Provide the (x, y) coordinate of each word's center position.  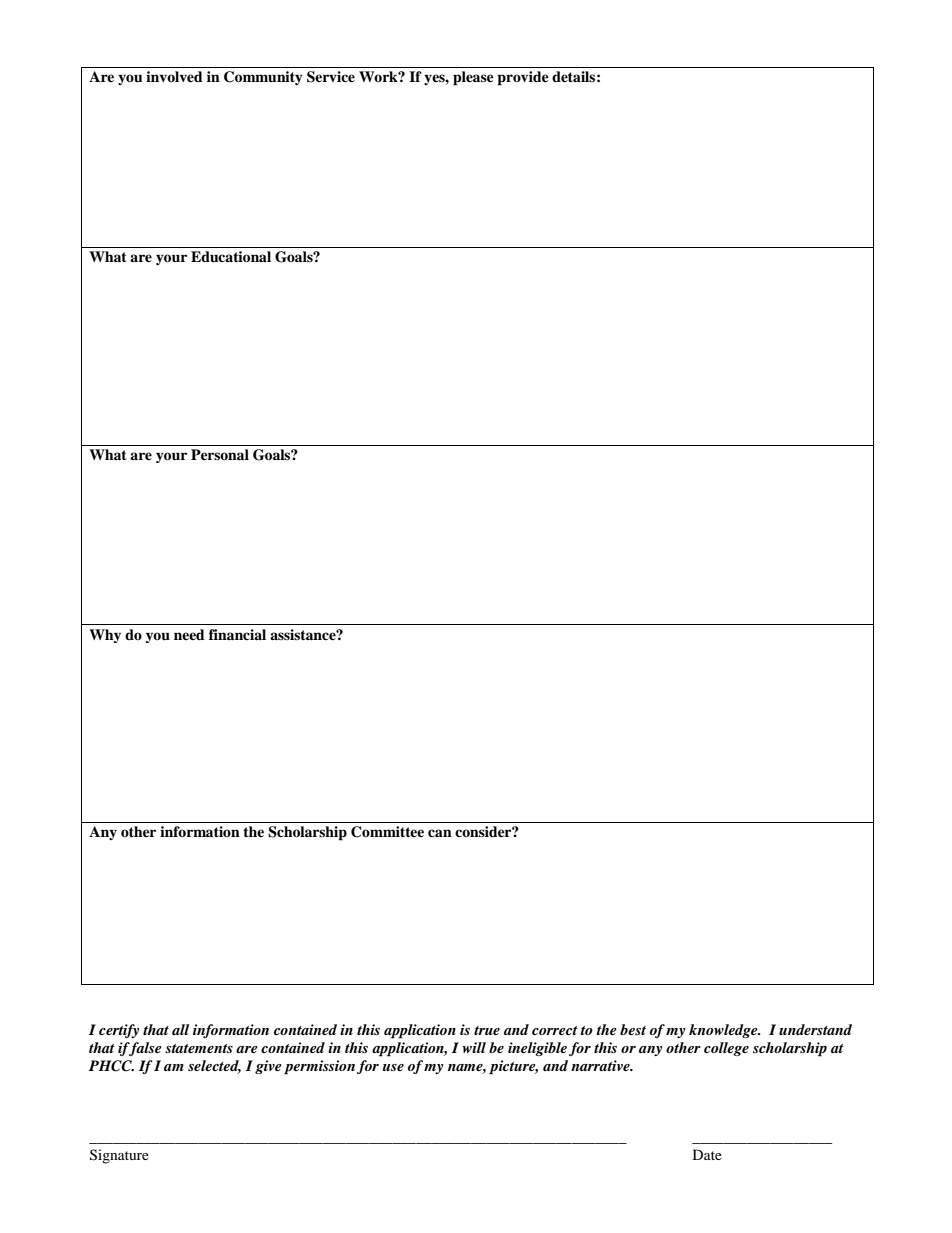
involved (174, 77)
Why (105, 636)
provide (523, 78)
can (440, 833)
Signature (119, 1156)
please (473, 78)
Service (331, 77)
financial (237, 634)
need (189, 634)
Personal (220, 454)
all (180, 1029)
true (487, 1030)
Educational (231, 257)
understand (815, 1029)
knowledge (724, 1031)
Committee (387, 832)
